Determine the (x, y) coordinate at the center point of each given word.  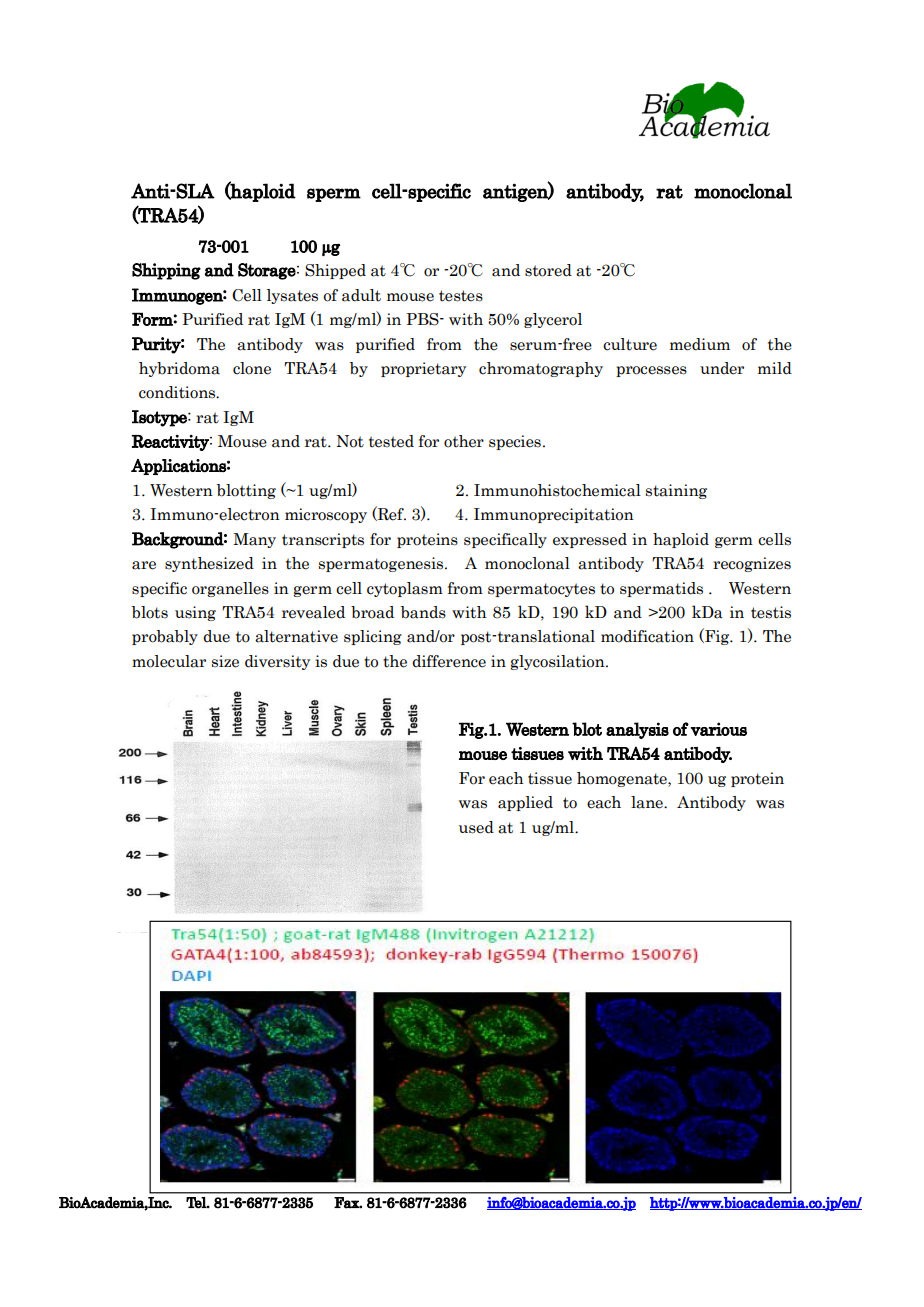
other (464, 441)
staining (676, 491)
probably (165, 637)
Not (350, 441)
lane (648, 802)
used (476, 827)
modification (647, 636)
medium (700, 344)
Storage (267, 271)
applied (525, 803)
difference (449, 661)
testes (461, 296)
